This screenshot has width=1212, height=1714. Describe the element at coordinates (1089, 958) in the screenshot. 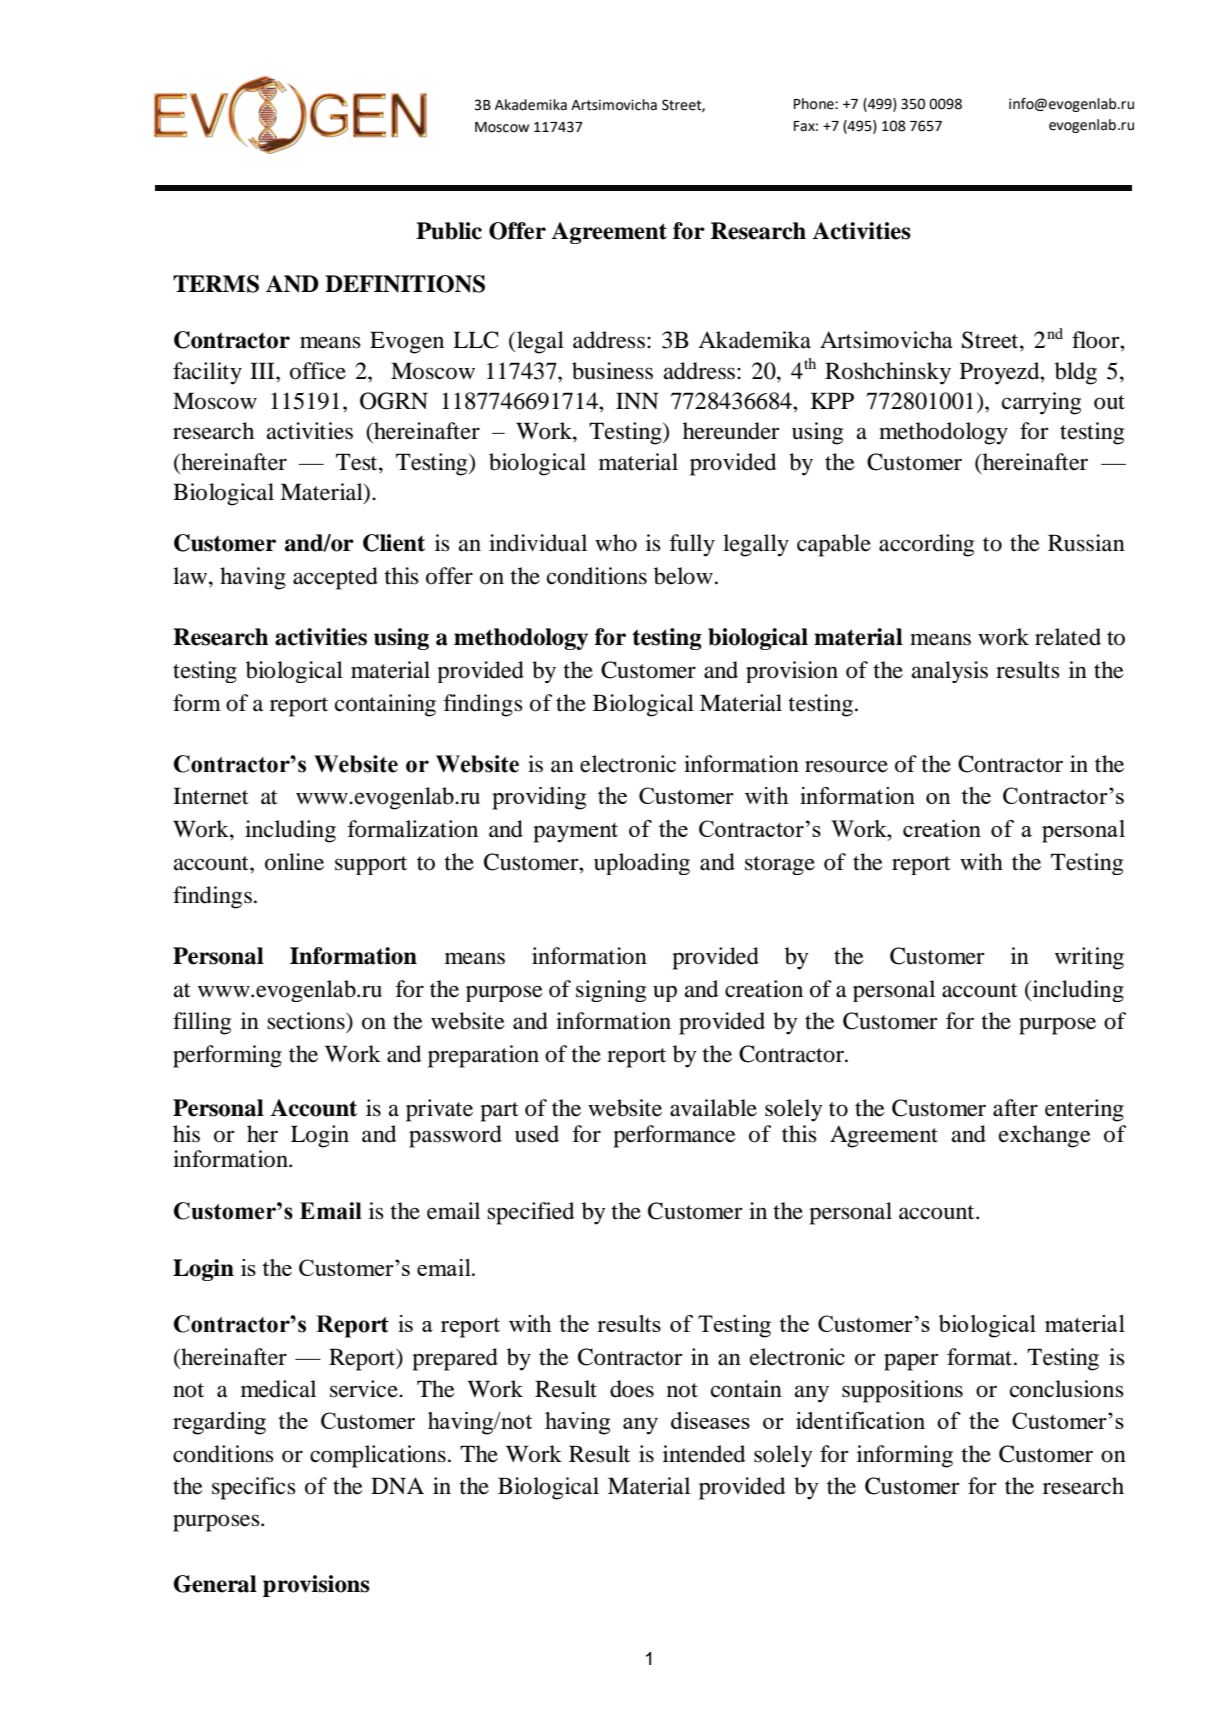

I see `writing` at that location.
